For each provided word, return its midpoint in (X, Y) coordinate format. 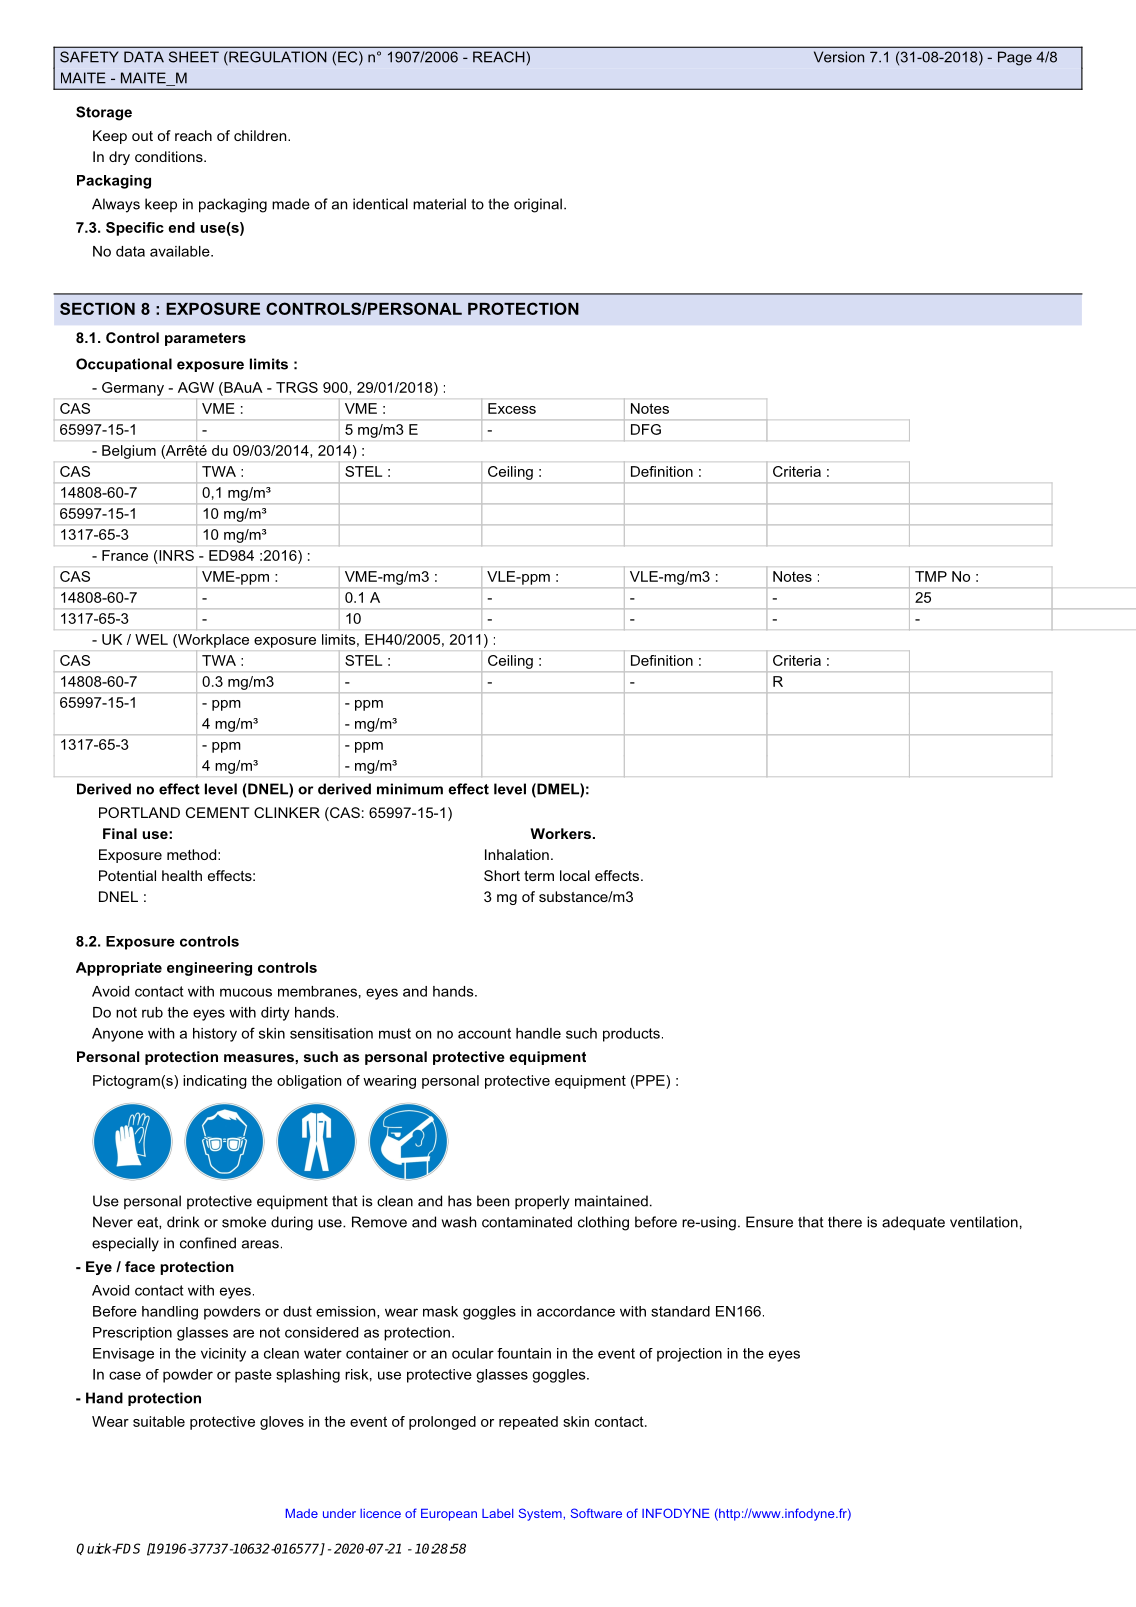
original (538, 205)
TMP (931, 576)
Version (839, 57)
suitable (159, 1421)
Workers (560, 833)
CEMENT (217, 812)
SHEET (194, 57)
